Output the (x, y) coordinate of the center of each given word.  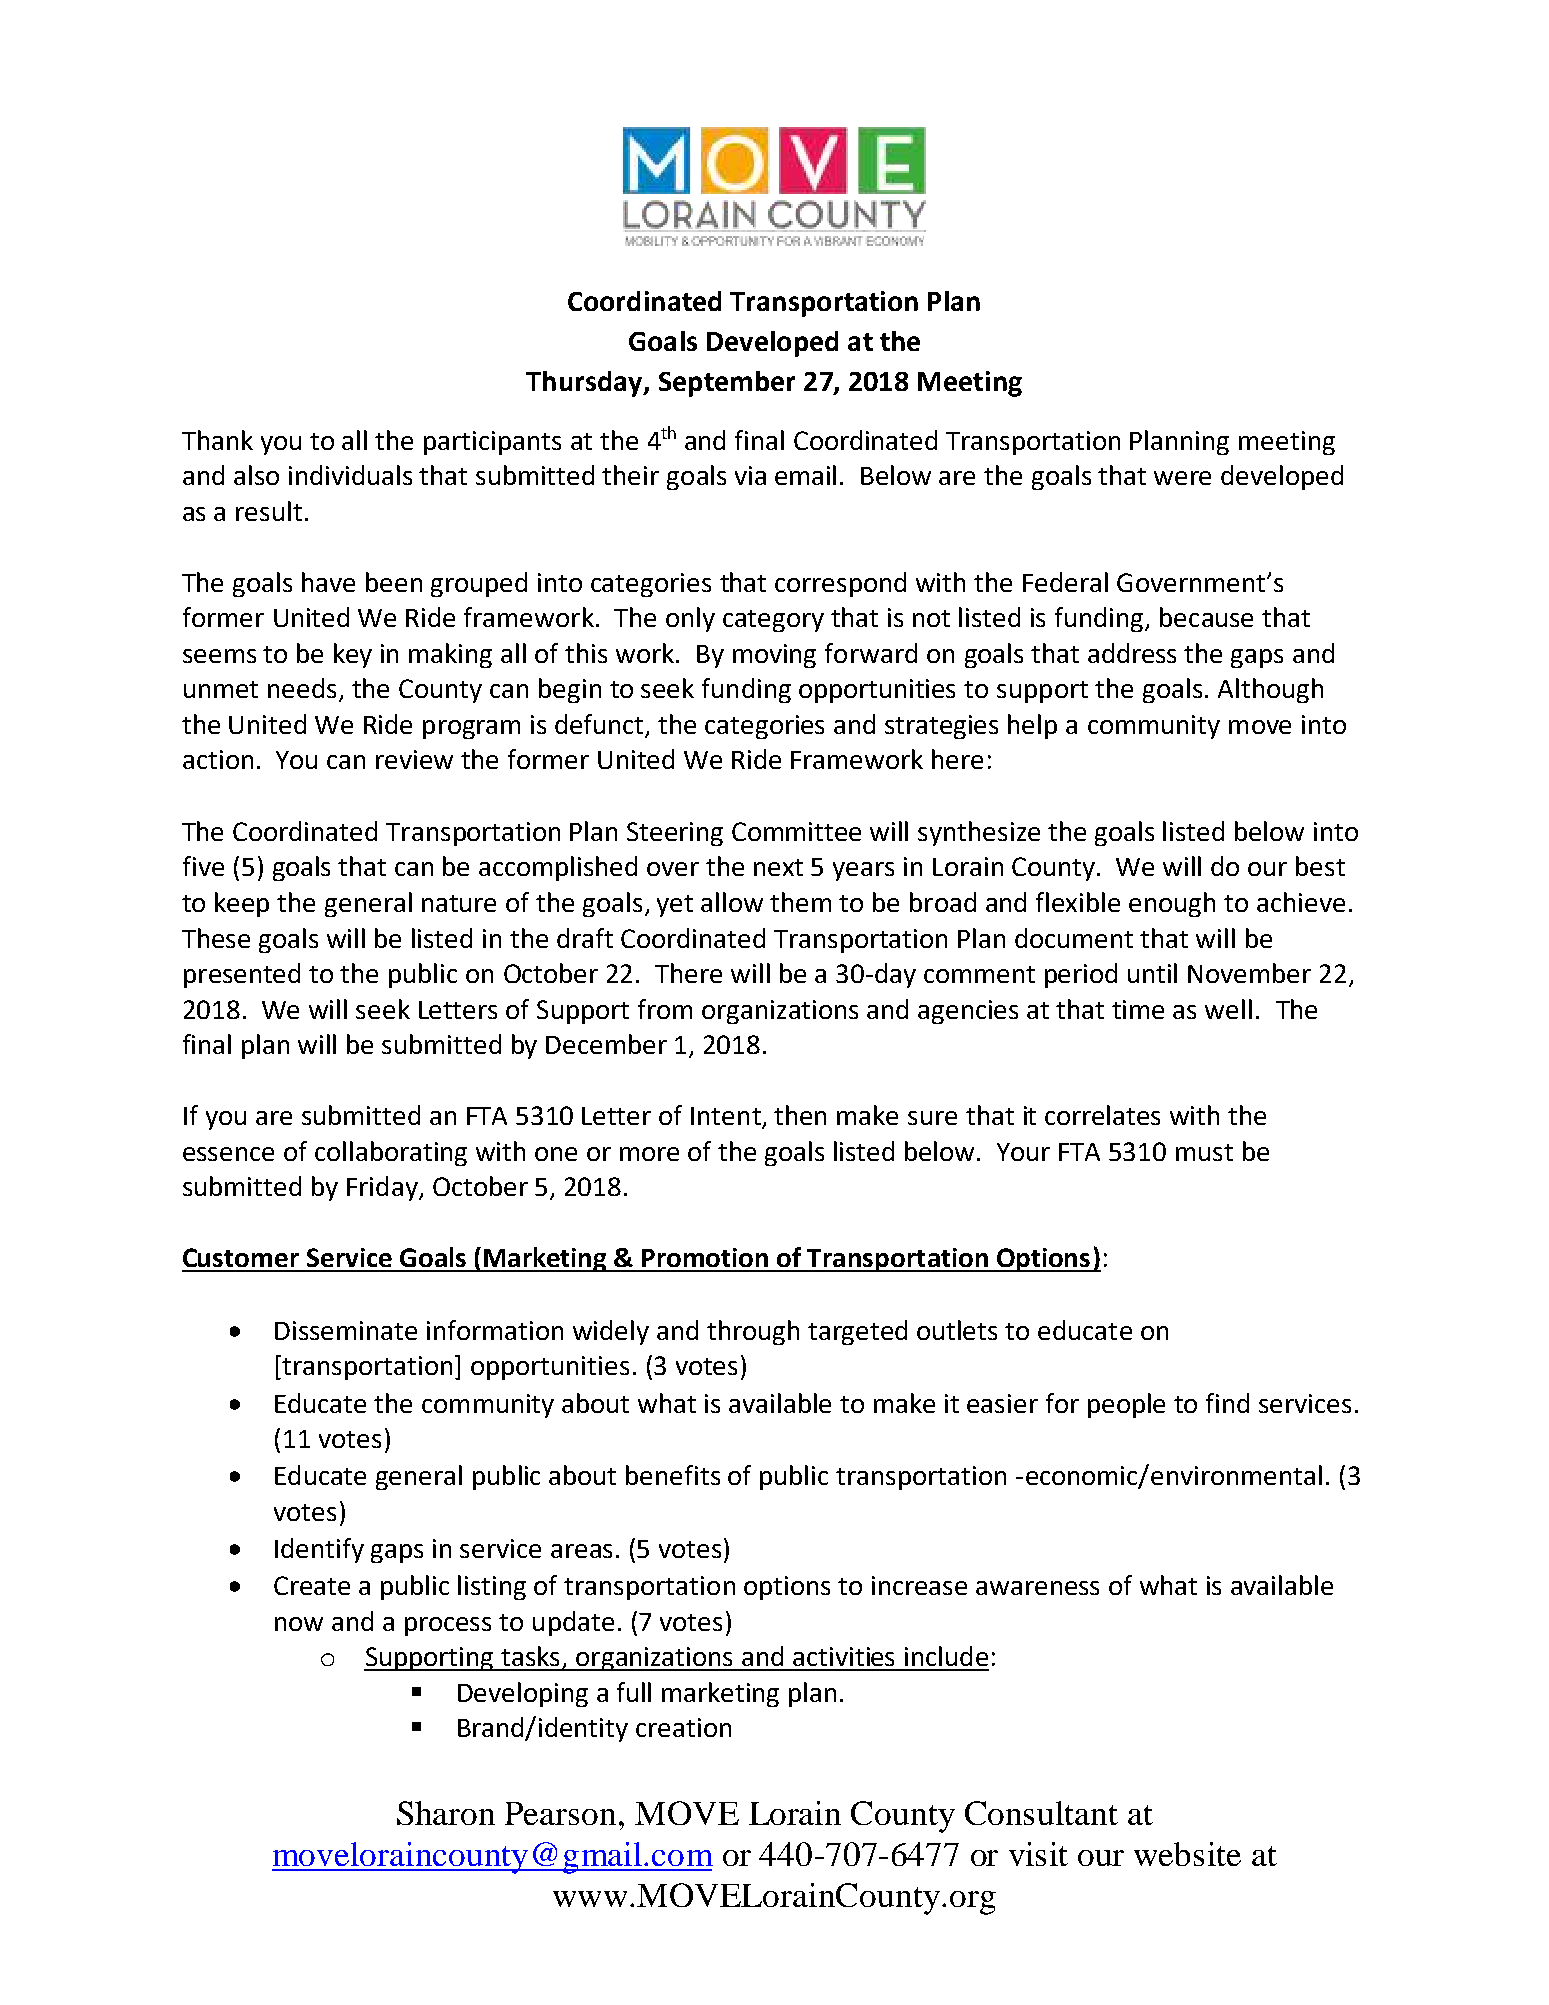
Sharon (446, 1813)
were (1182, 478)
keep (242, 904)
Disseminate (346, 1330)
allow (732, 902)
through (753, 1332)
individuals (350, 475)
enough (1172, 904)
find (1227, 1403)
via (750, 475)
